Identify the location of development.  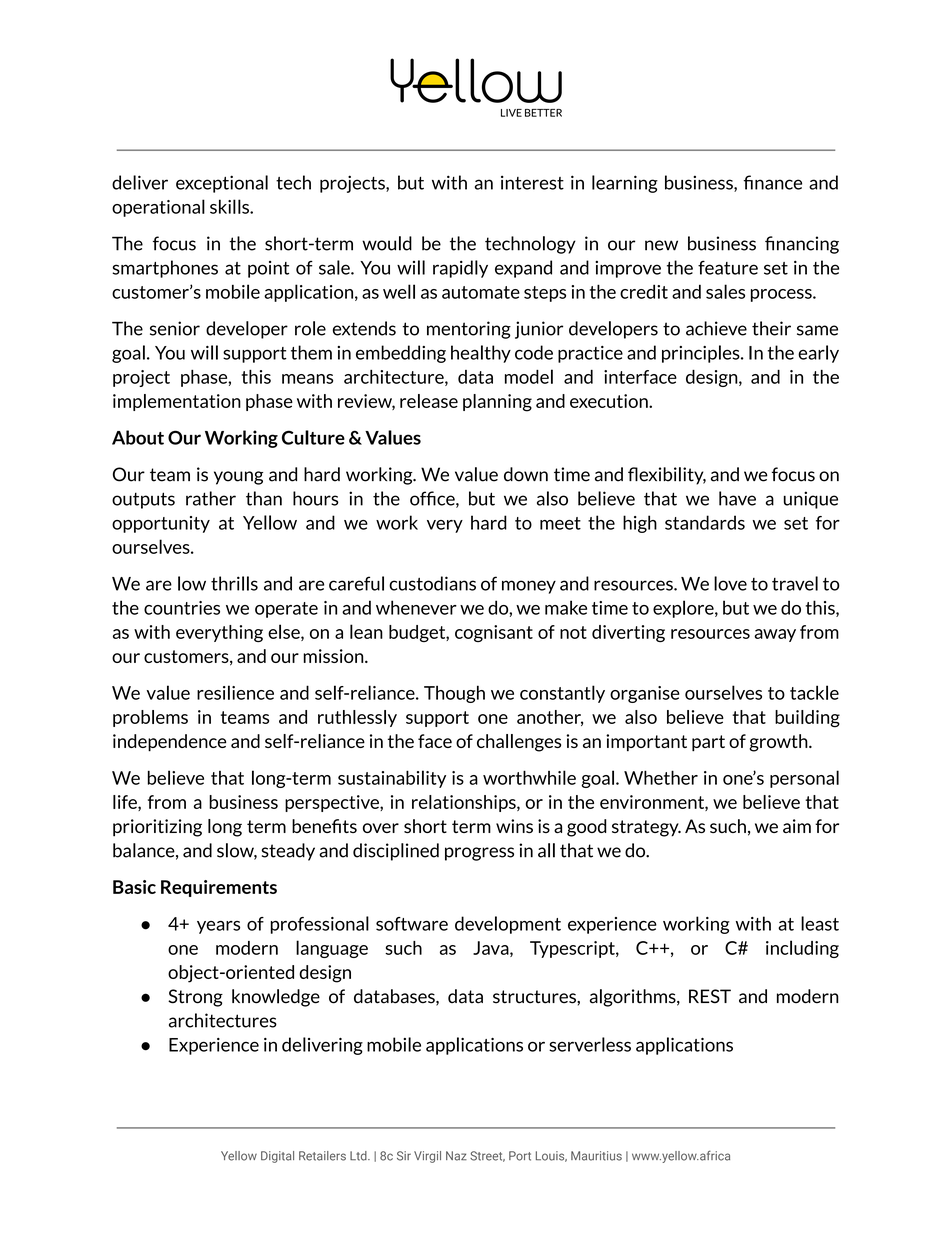
(508, 925).
